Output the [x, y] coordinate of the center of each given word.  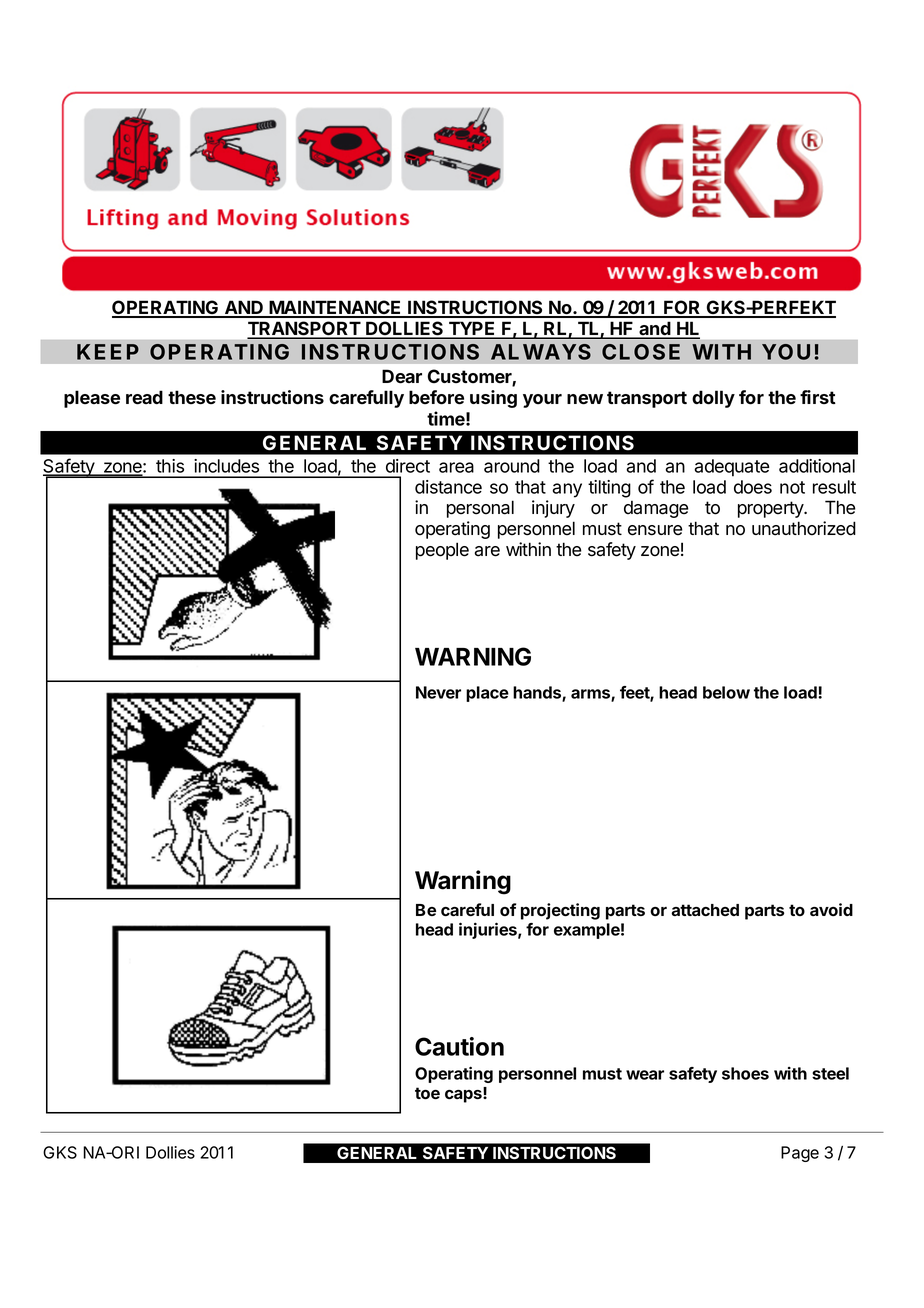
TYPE [472, 330]
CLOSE [641, 352]
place [487, 694]
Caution [459, 1046]
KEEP [108, 352]
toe [427, 1093]
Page [800, 1154]
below [726, 692]
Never [438, 692]
